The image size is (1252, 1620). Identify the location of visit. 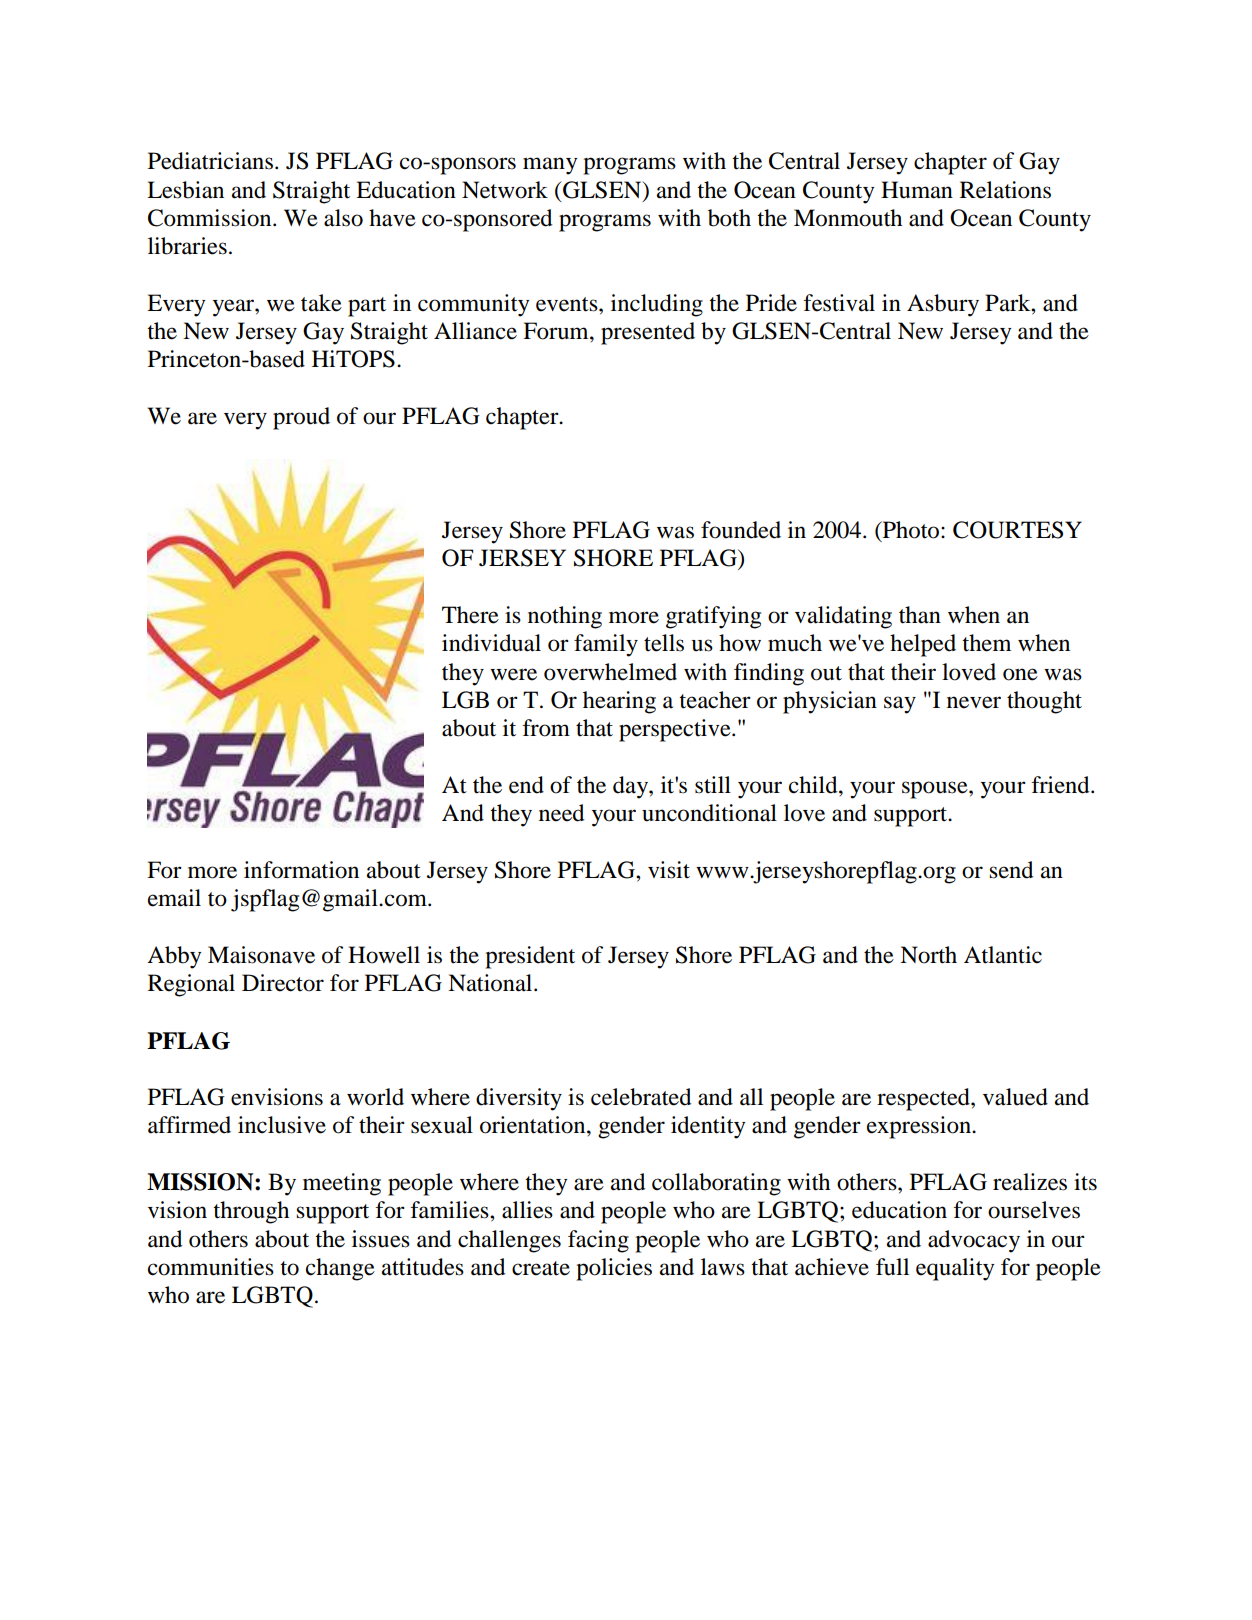
(669, 870).
